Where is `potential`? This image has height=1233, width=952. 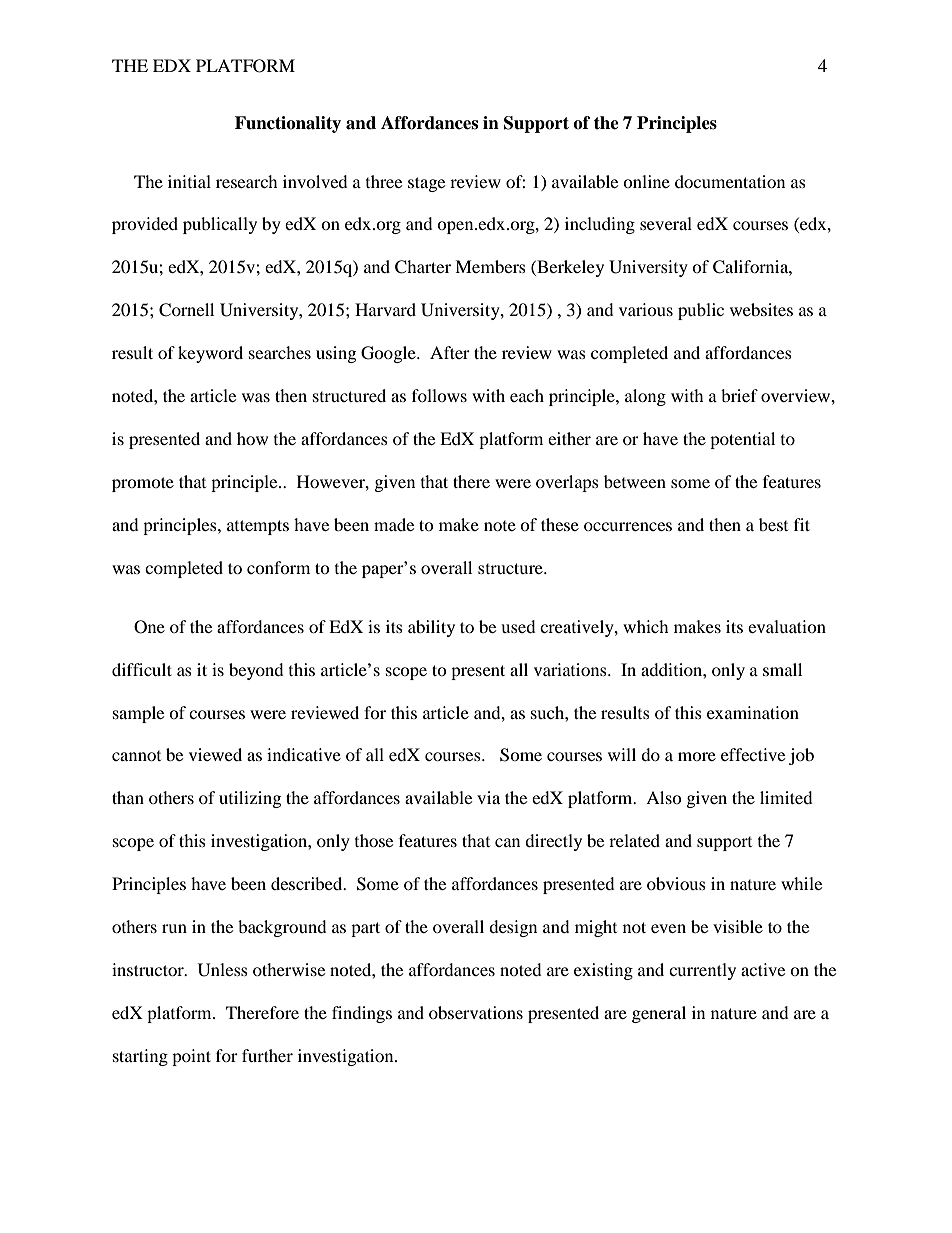
potential is located at coordinates (742, 440).
